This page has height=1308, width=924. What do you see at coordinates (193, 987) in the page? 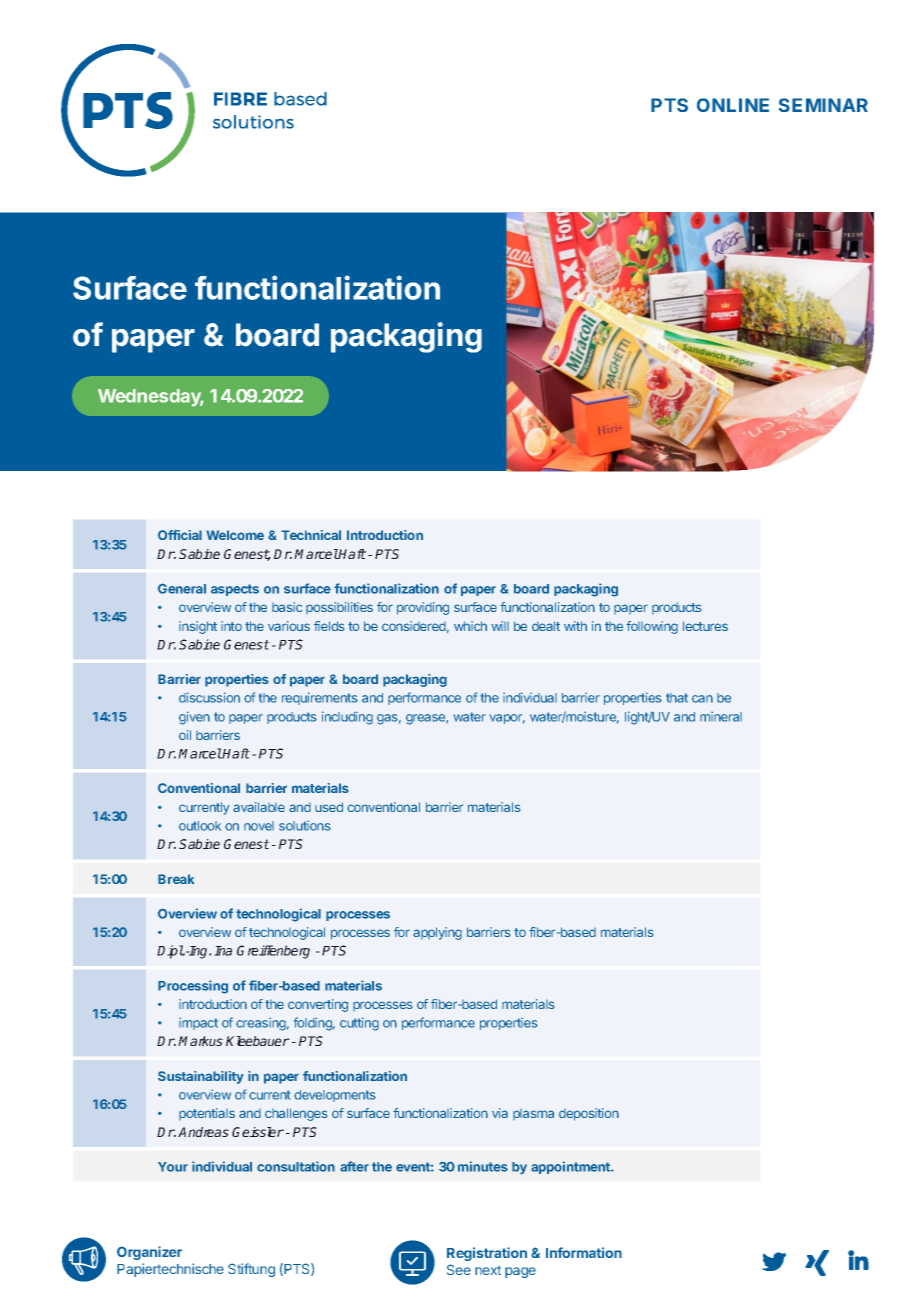
I see `Processing` at bounding box center [193, 987].
